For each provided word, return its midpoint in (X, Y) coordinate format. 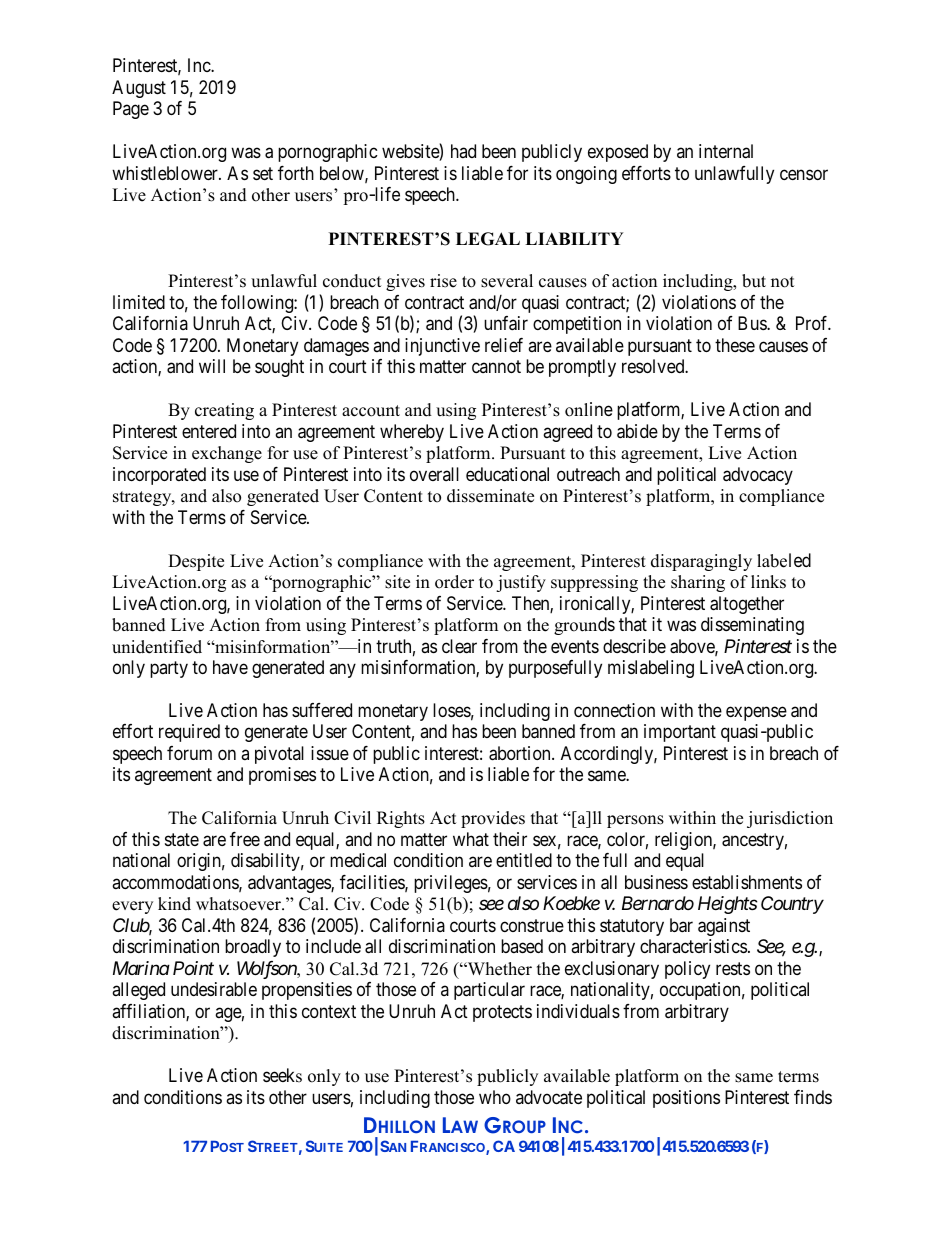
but (754, 281)
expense (756, 713)
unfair (506, 323)
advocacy (758, 476)
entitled (524, 860)
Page (131, 110)
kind (174, 904)
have (230, 667)
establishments (747, 882)
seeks (282, 1075)
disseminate (490, 496)
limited (139, 302)
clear (459, 646)
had (463, 151)
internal (726, 151)
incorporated (159, 476)
